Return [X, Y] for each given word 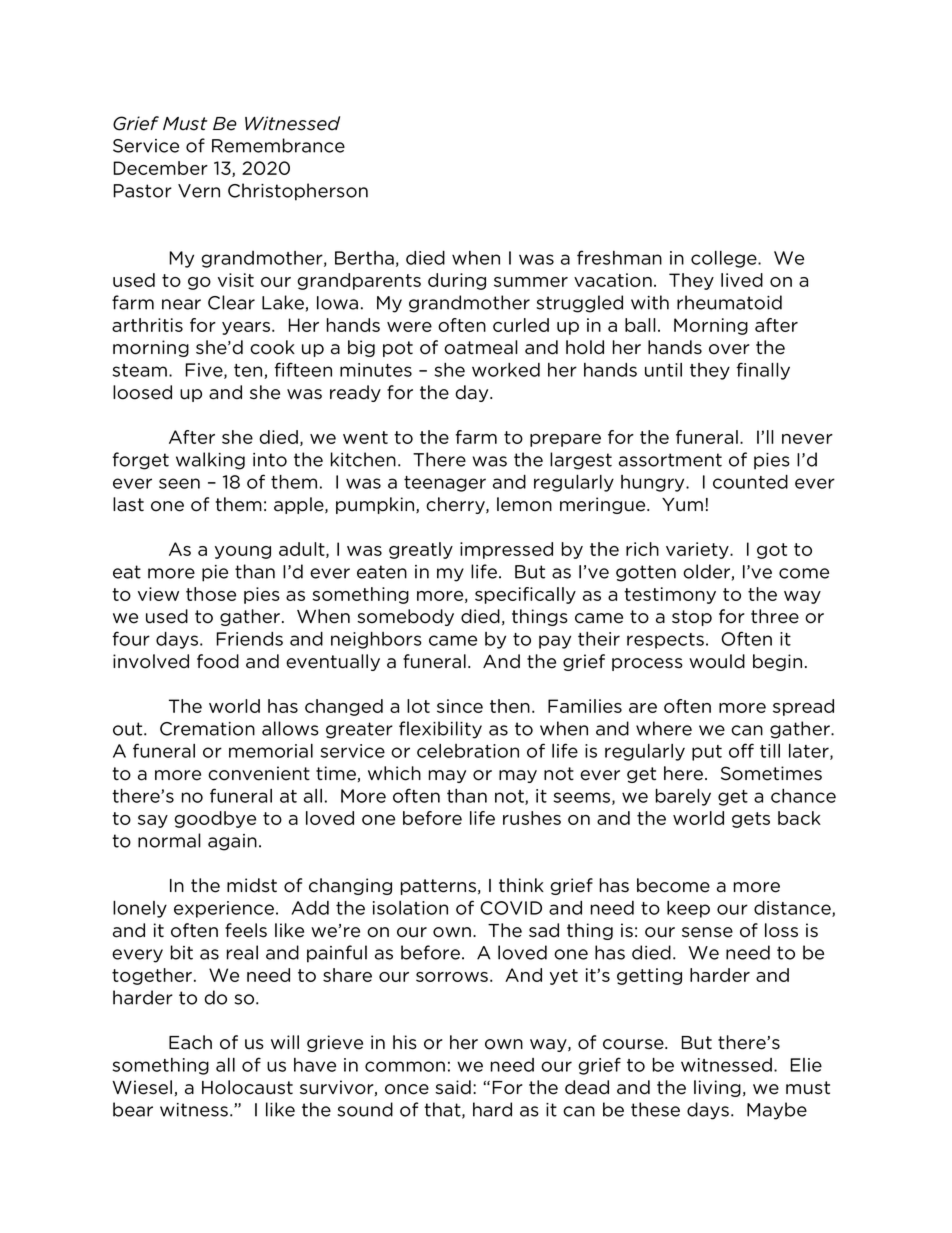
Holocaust [247, 1087]
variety [698, 550]
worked [506, 370]
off [741, 750]
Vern [199, 191]
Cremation [207, 729]
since [460, 706]
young [243, 552]
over [729, 349]
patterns [438, 887]
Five [205, 371]
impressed [506, 550]
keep [688, 909]
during [457, 281]
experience [224, 909]
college [725, 259]
